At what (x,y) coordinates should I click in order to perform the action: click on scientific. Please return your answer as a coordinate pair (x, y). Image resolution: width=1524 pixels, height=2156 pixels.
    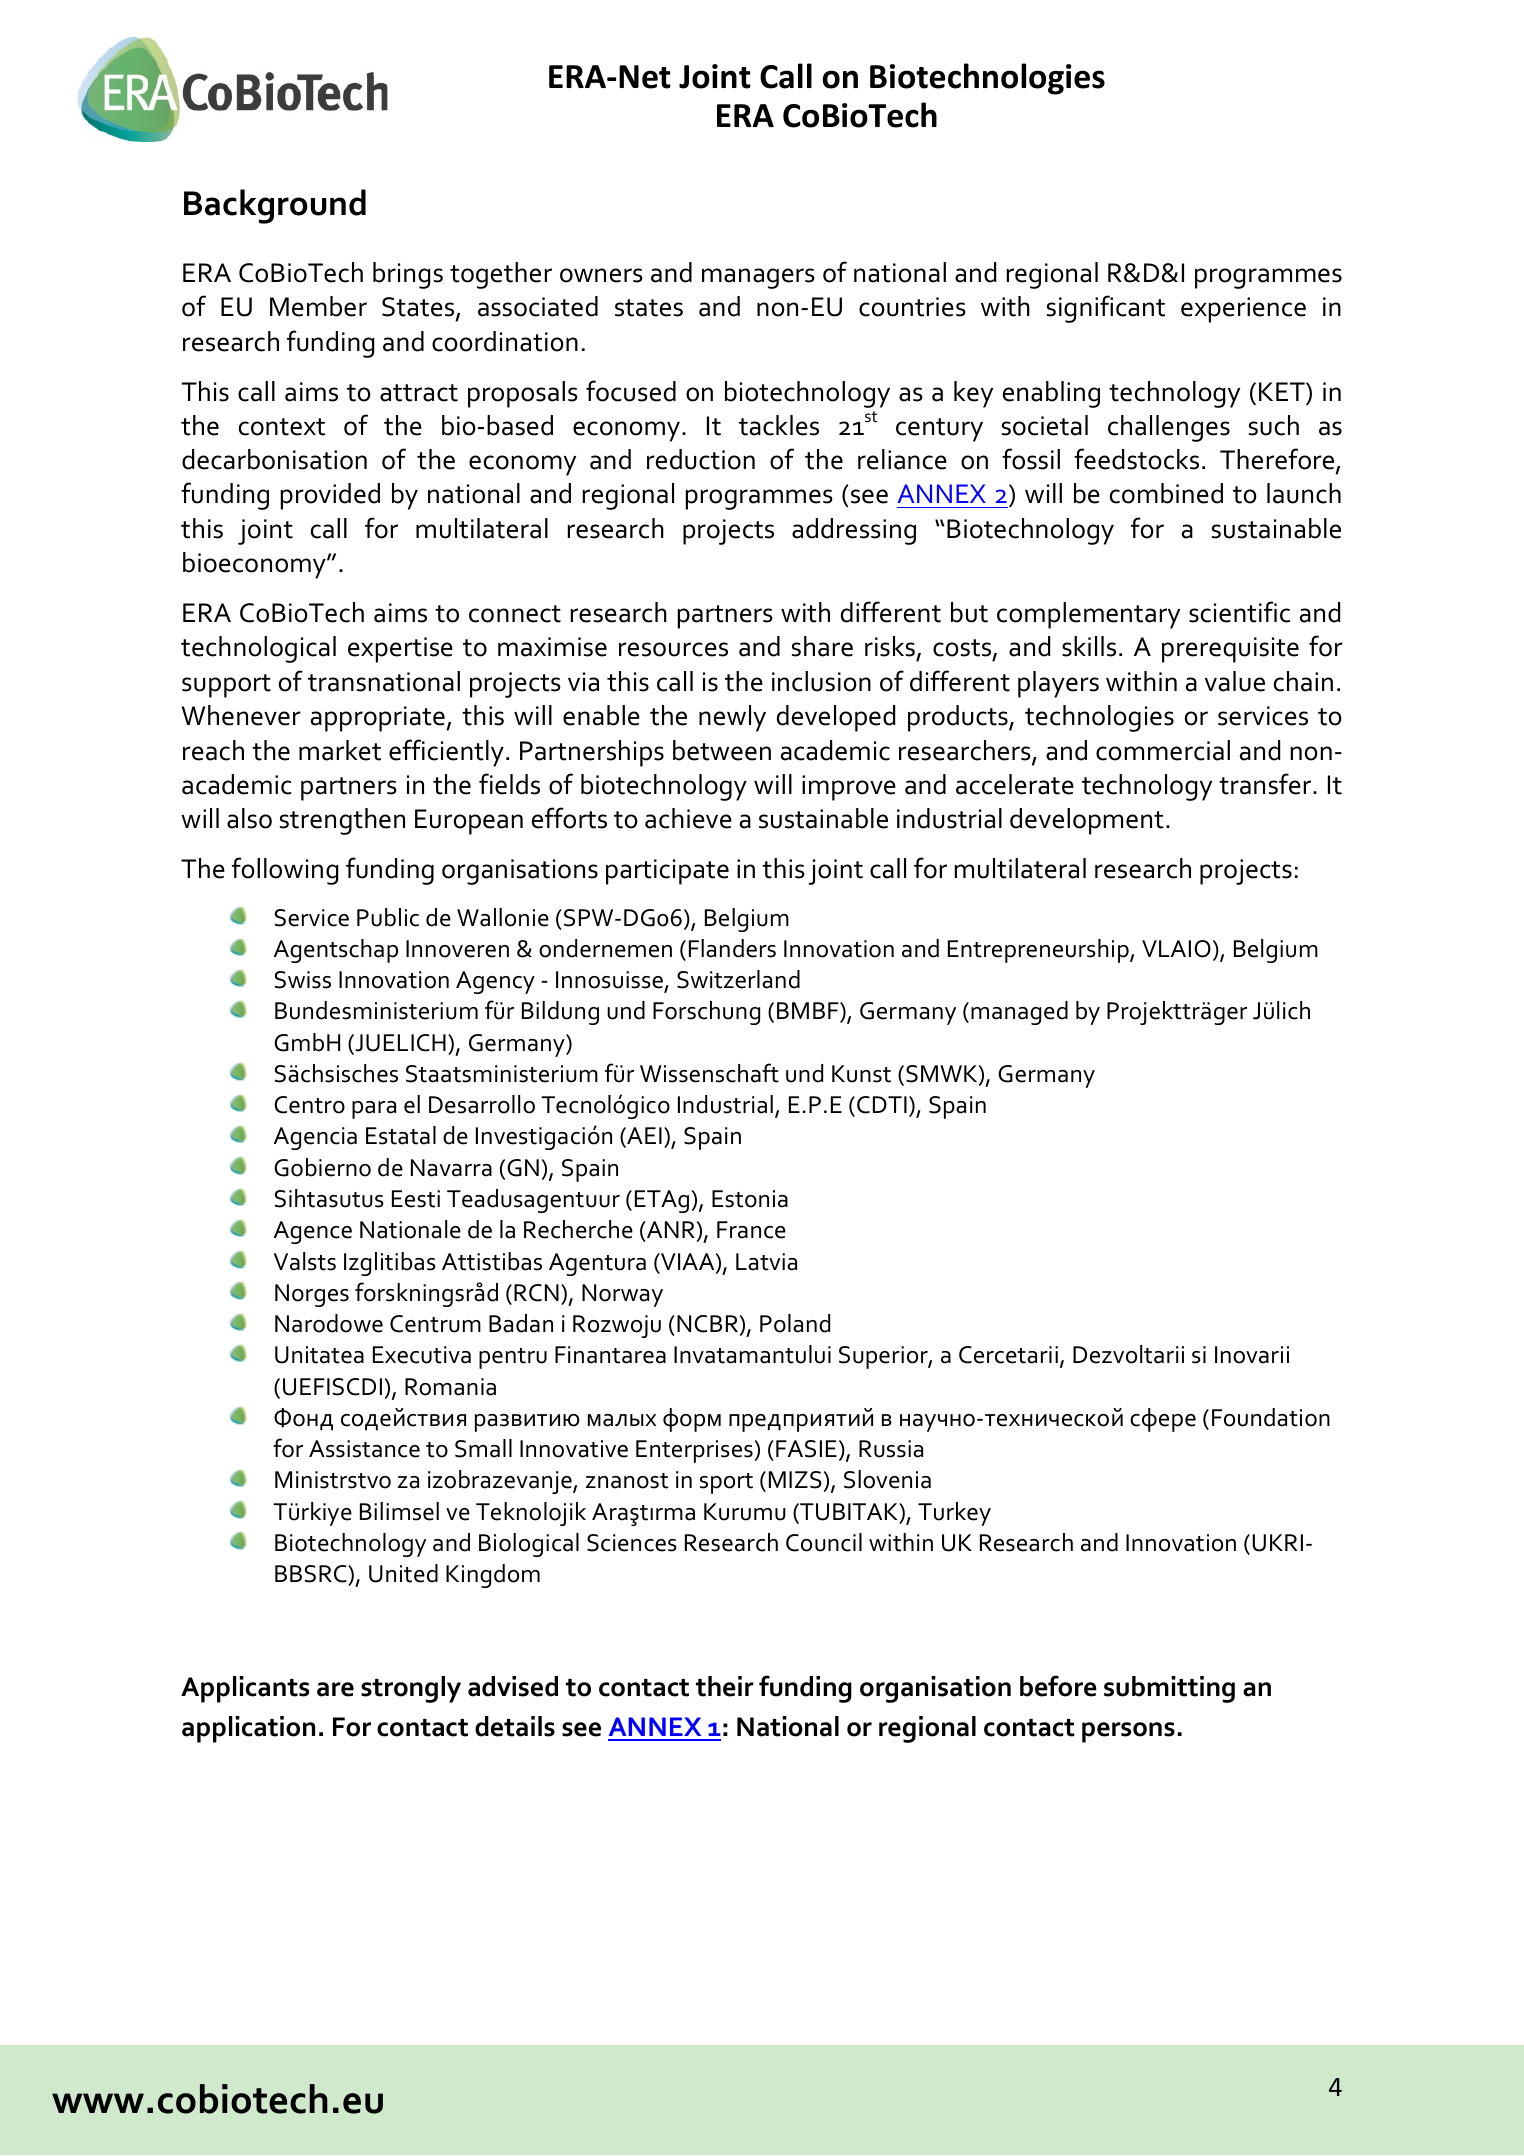
    Looking at the image, I should click on (1239, 612).
